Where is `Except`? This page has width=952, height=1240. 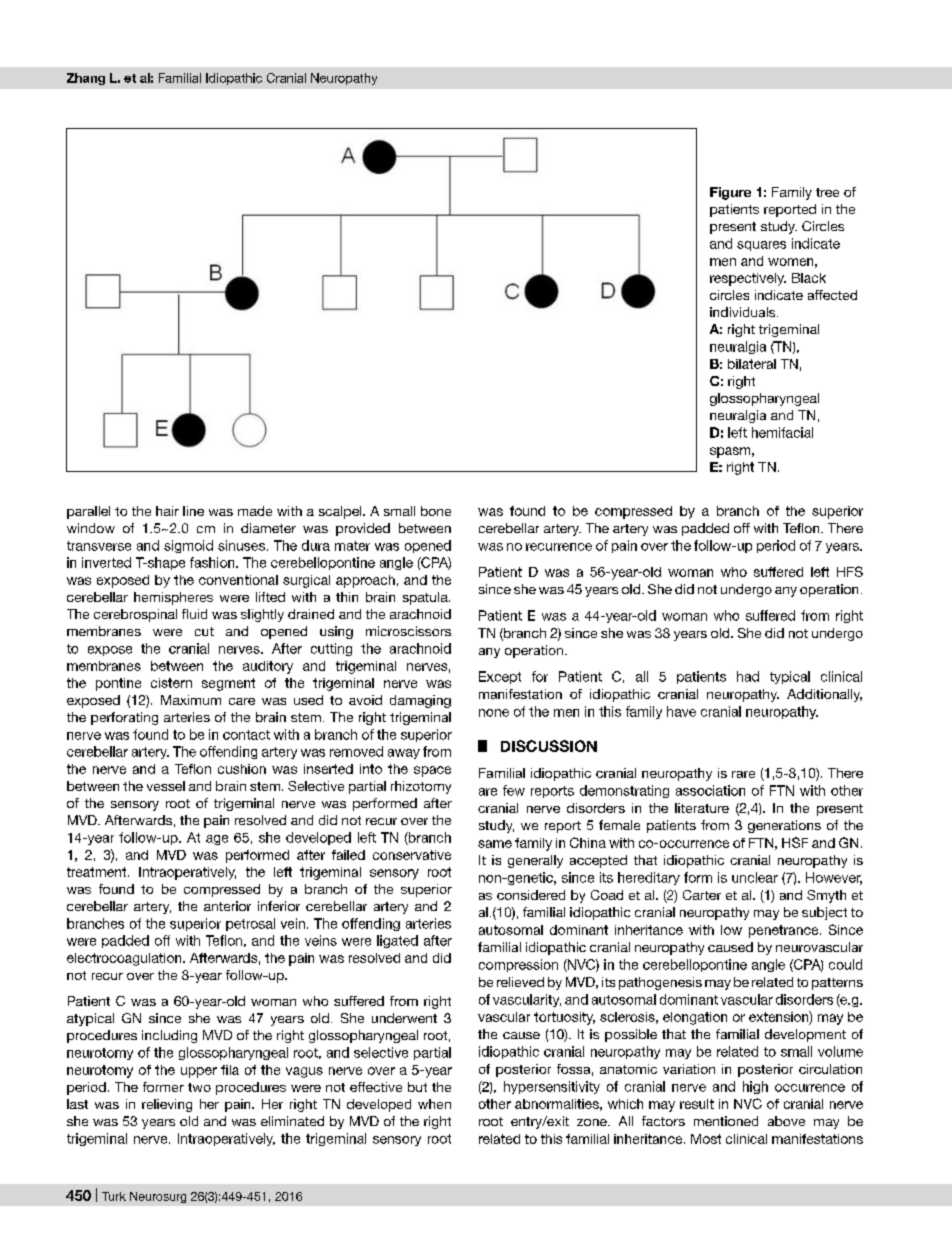 Except is located at coordinates (500, 677).
